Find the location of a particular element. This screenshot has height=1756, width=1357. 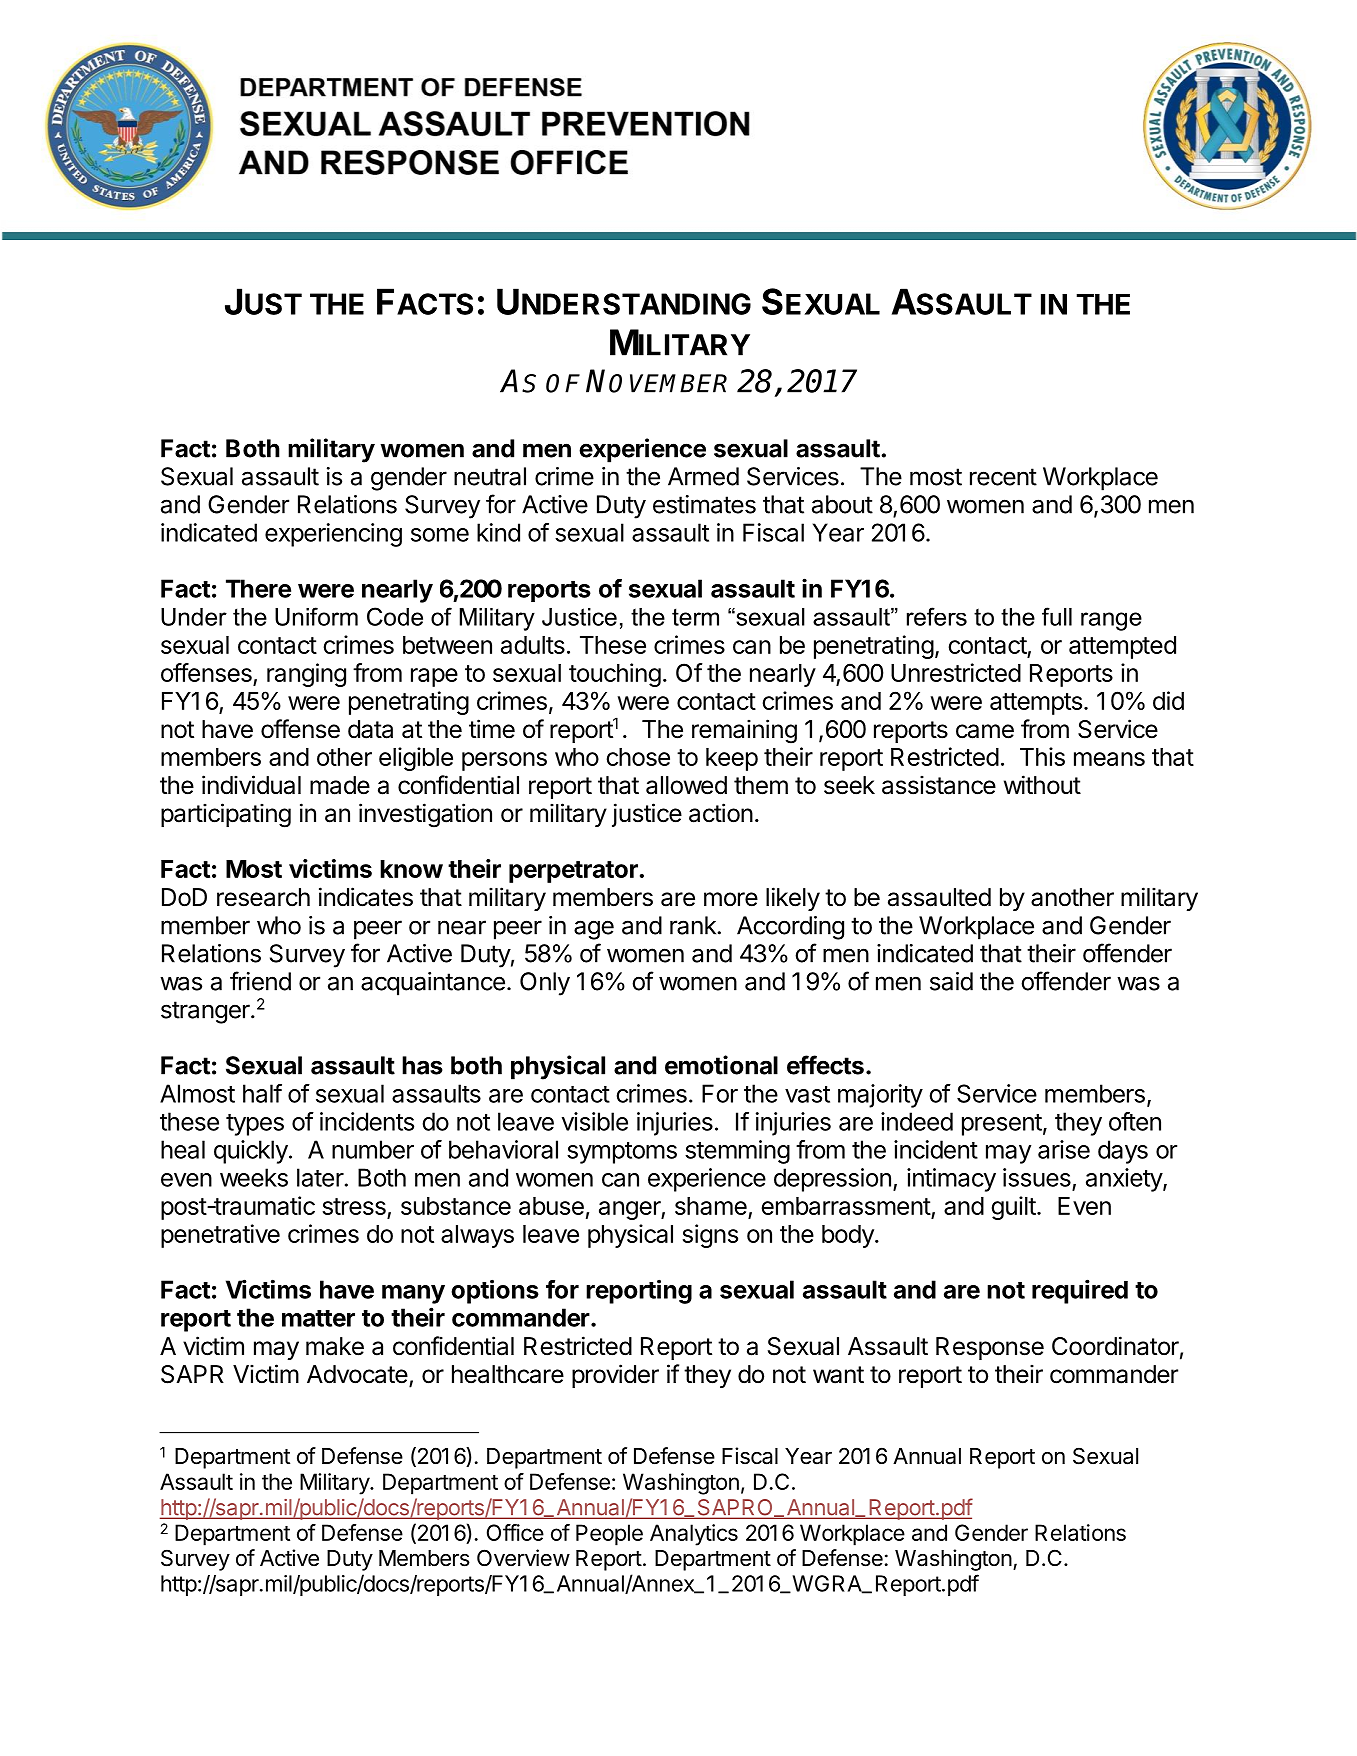

shame is located at coordinates (711, 1206).
